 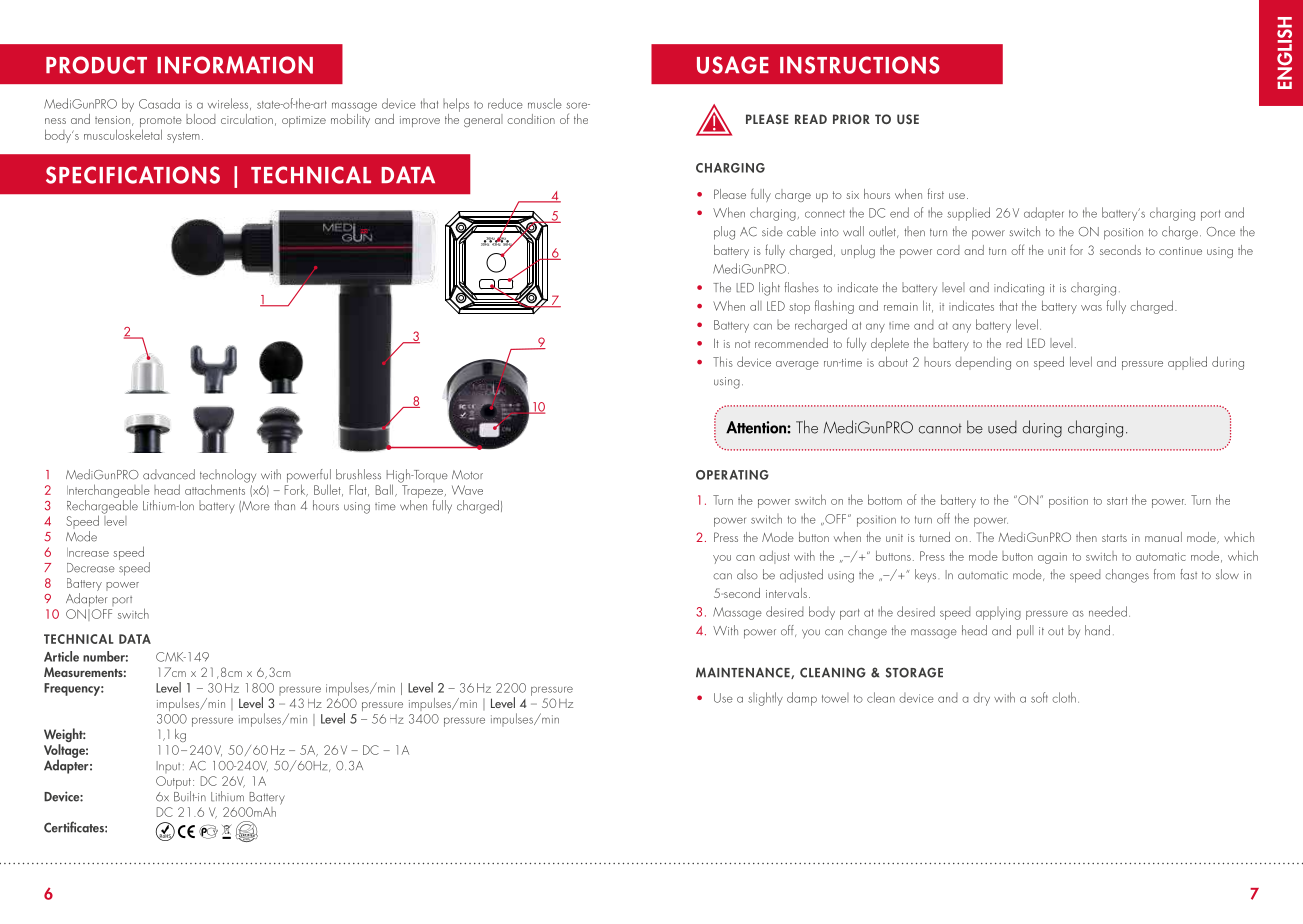 I want to click on Attention, so click(x=757, y=427).
